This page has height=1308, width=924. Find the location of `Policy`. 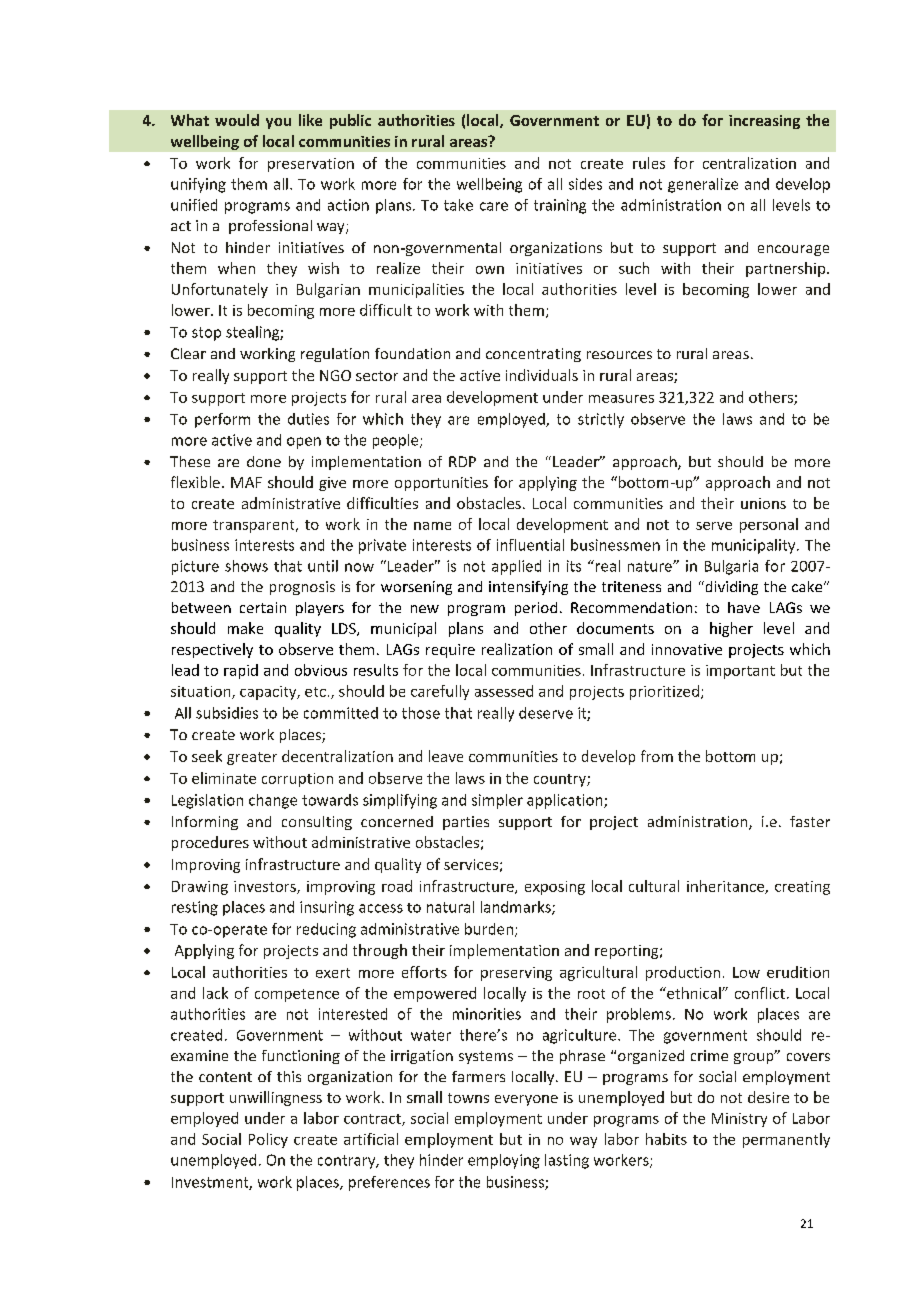

Policy is located at coordinates (268, 1140).
